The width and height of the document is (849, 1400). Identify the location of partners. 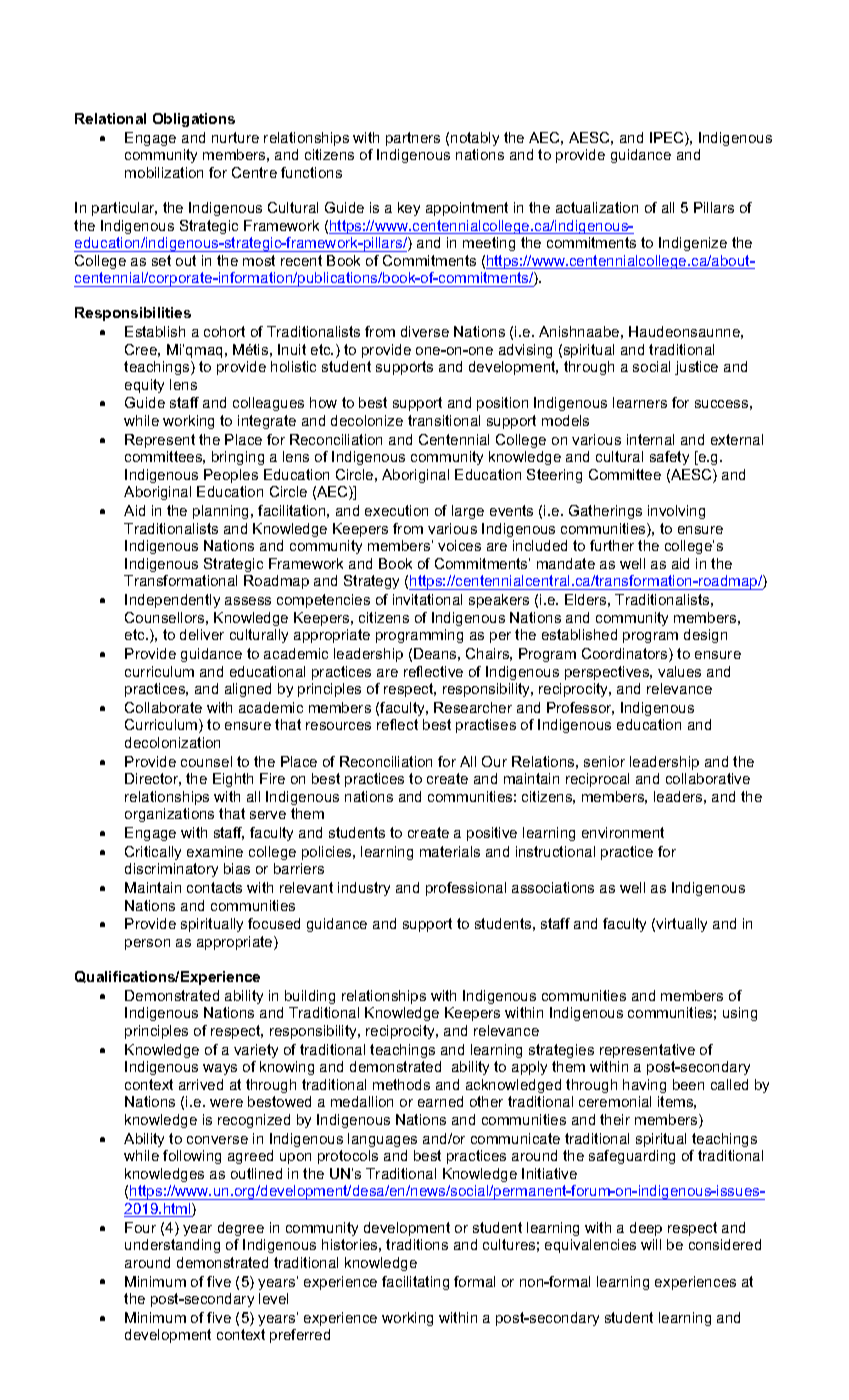
(413, 139).
